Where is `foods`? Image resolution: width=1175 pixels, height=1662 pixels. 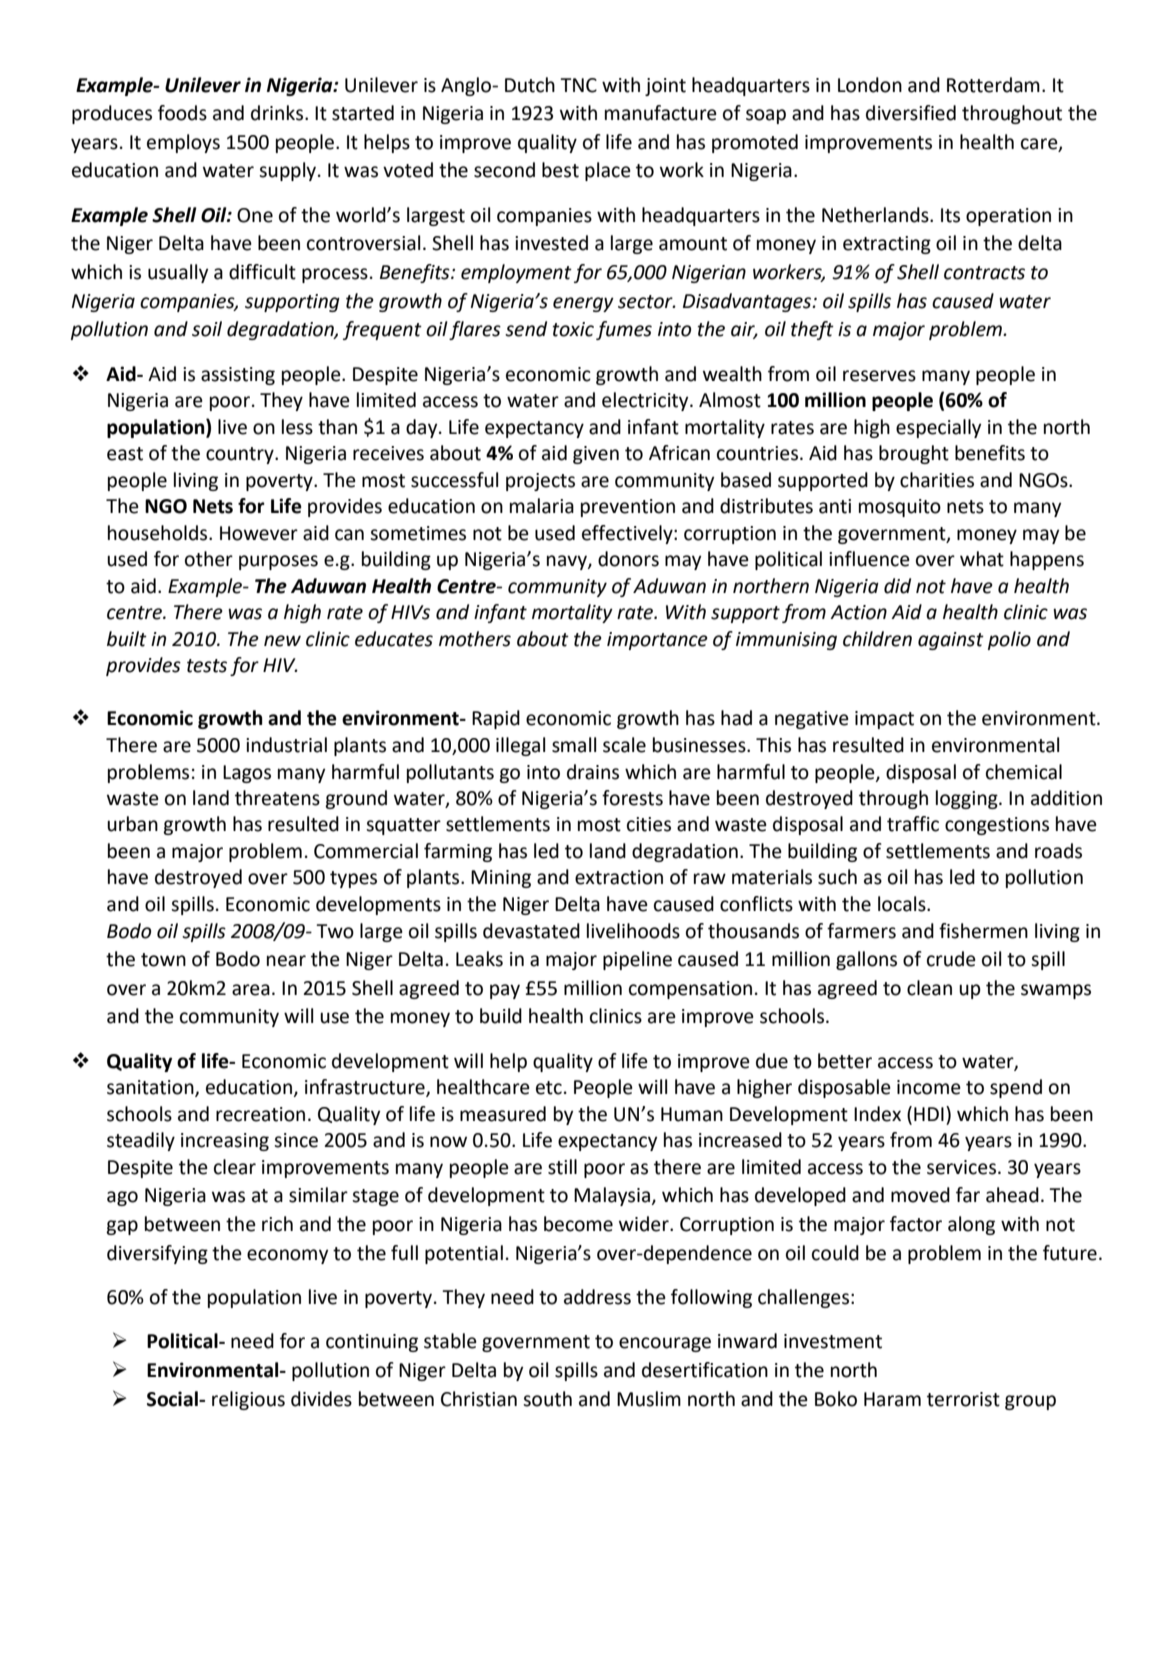
foods is located at coordinates (182, 113).
